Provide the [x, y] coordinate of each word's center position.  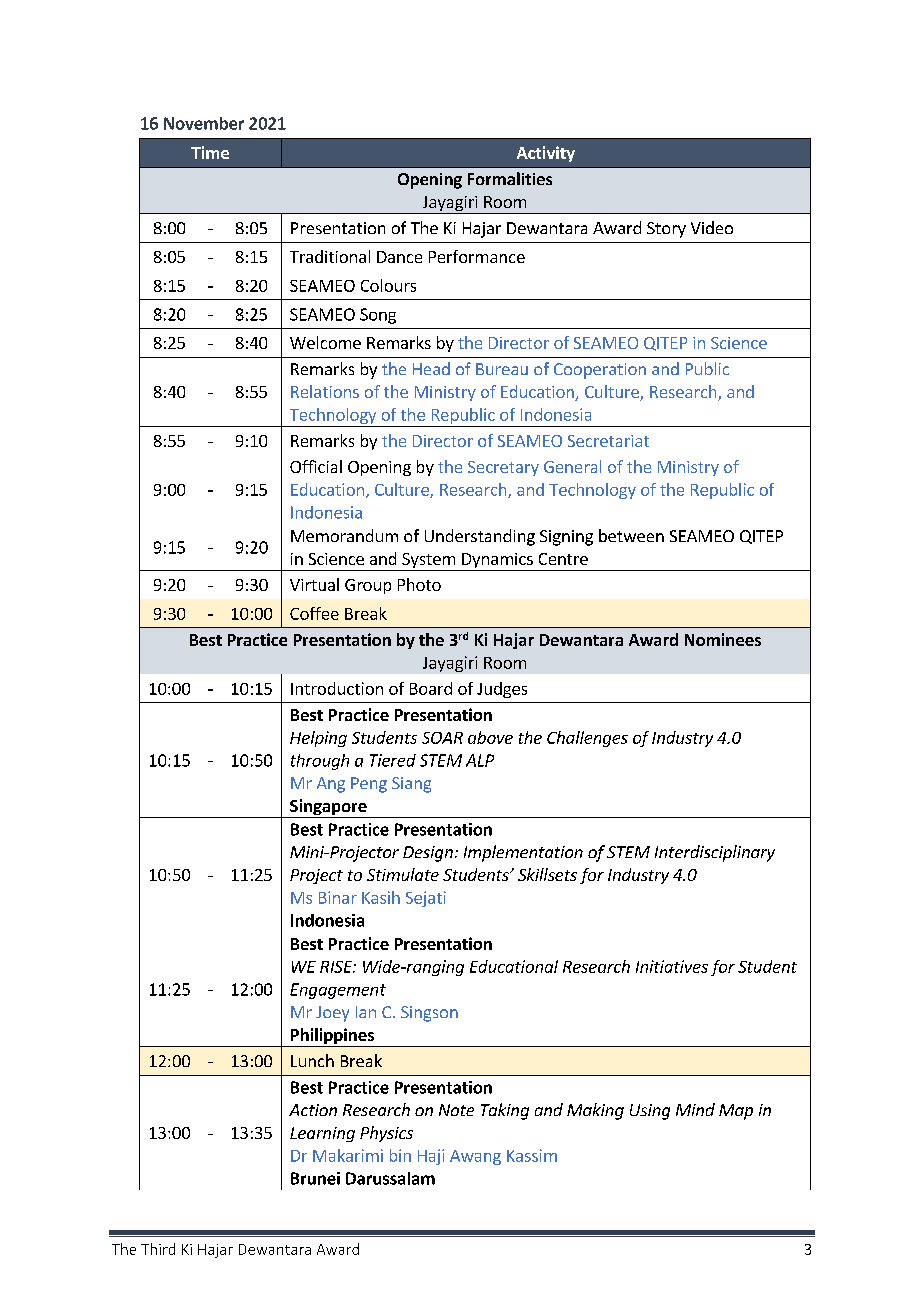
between [631, 535]
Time [210, 152]
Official [316, 466]
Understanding [480, 537]
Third [158, 1249]
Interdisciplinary [715, 853]
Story [666, 230]
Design [428, 854]
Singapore [328, 808]
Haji [431, 1157]
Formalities [510, 178]
